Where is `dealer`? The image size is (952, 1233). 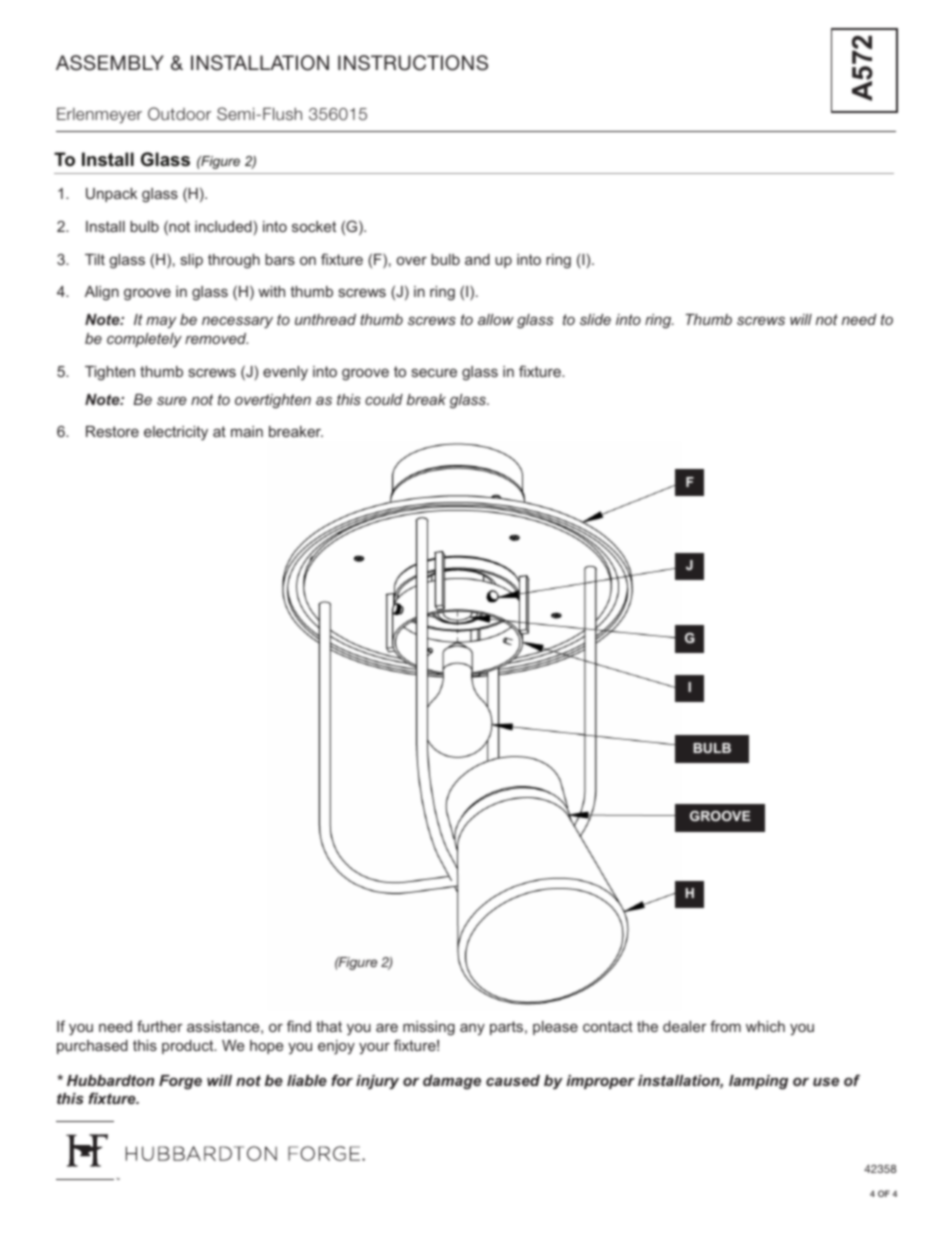
dealer is located at coordinates (685, 1026).
